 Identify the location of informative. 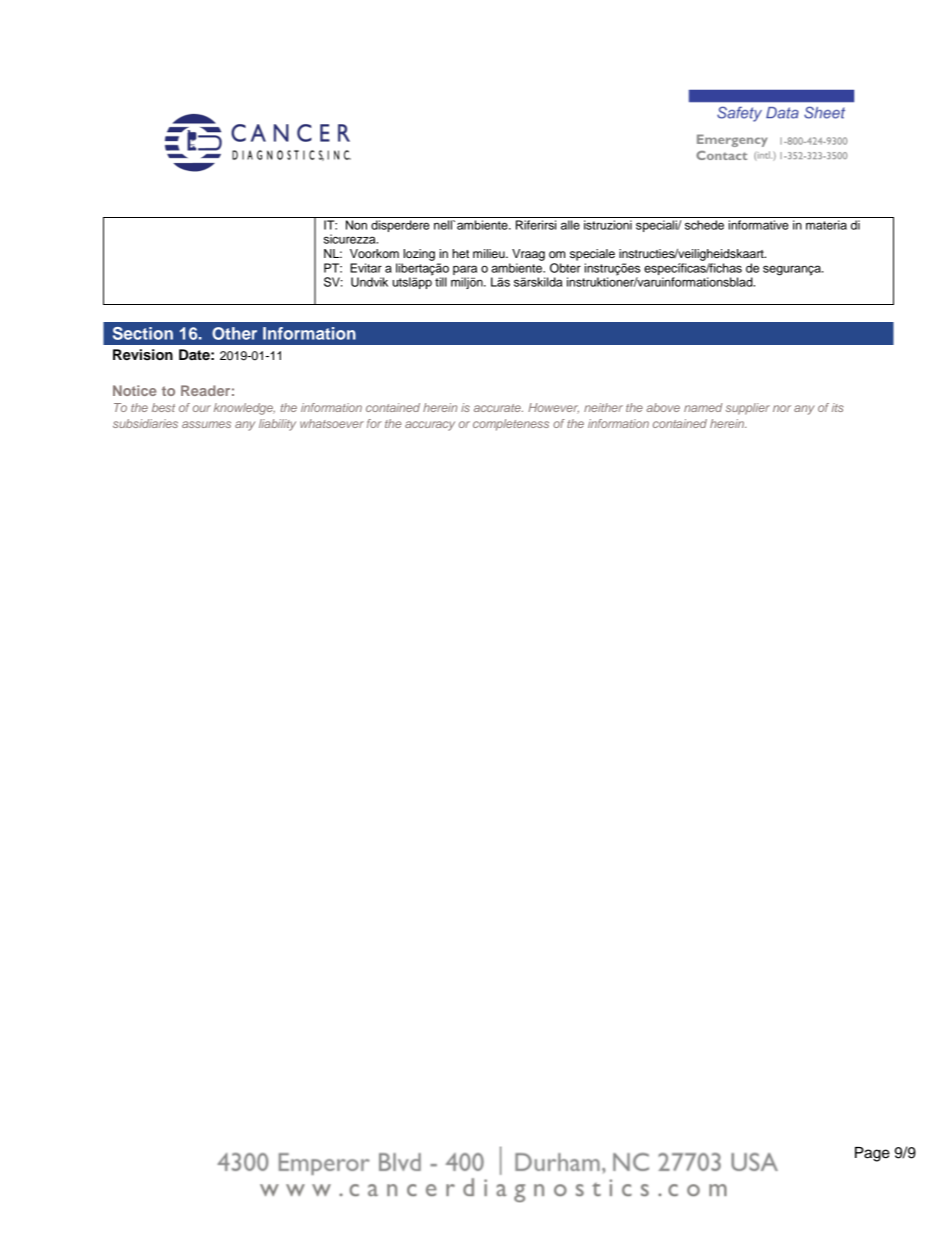
(759, 225).
